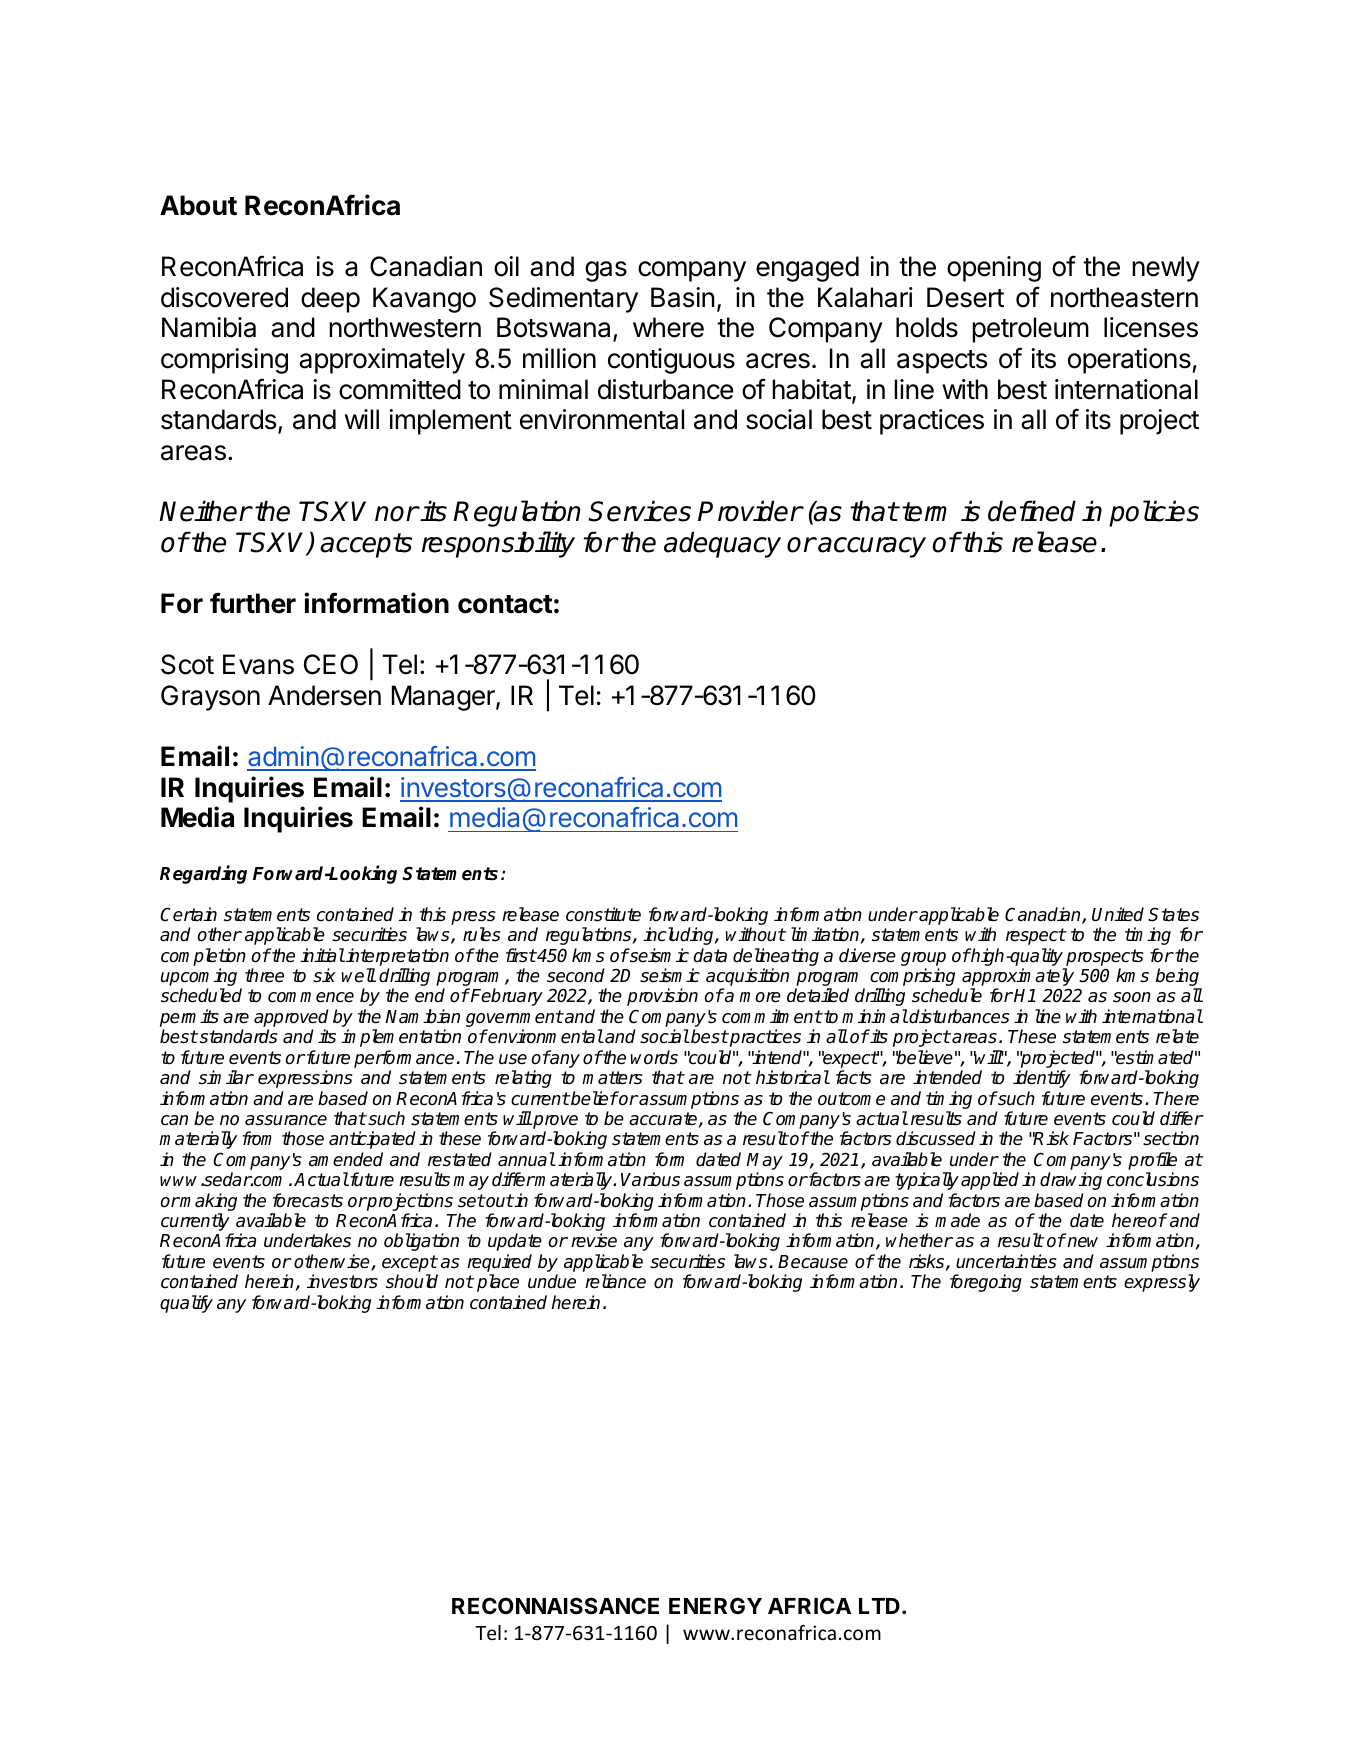 Image resolution: width=1358 pixels, height=1757 pixels. Describe the element at coordinates (555, 1606) in the screenshot. I see `RECONNAISSANCE` at that location.
